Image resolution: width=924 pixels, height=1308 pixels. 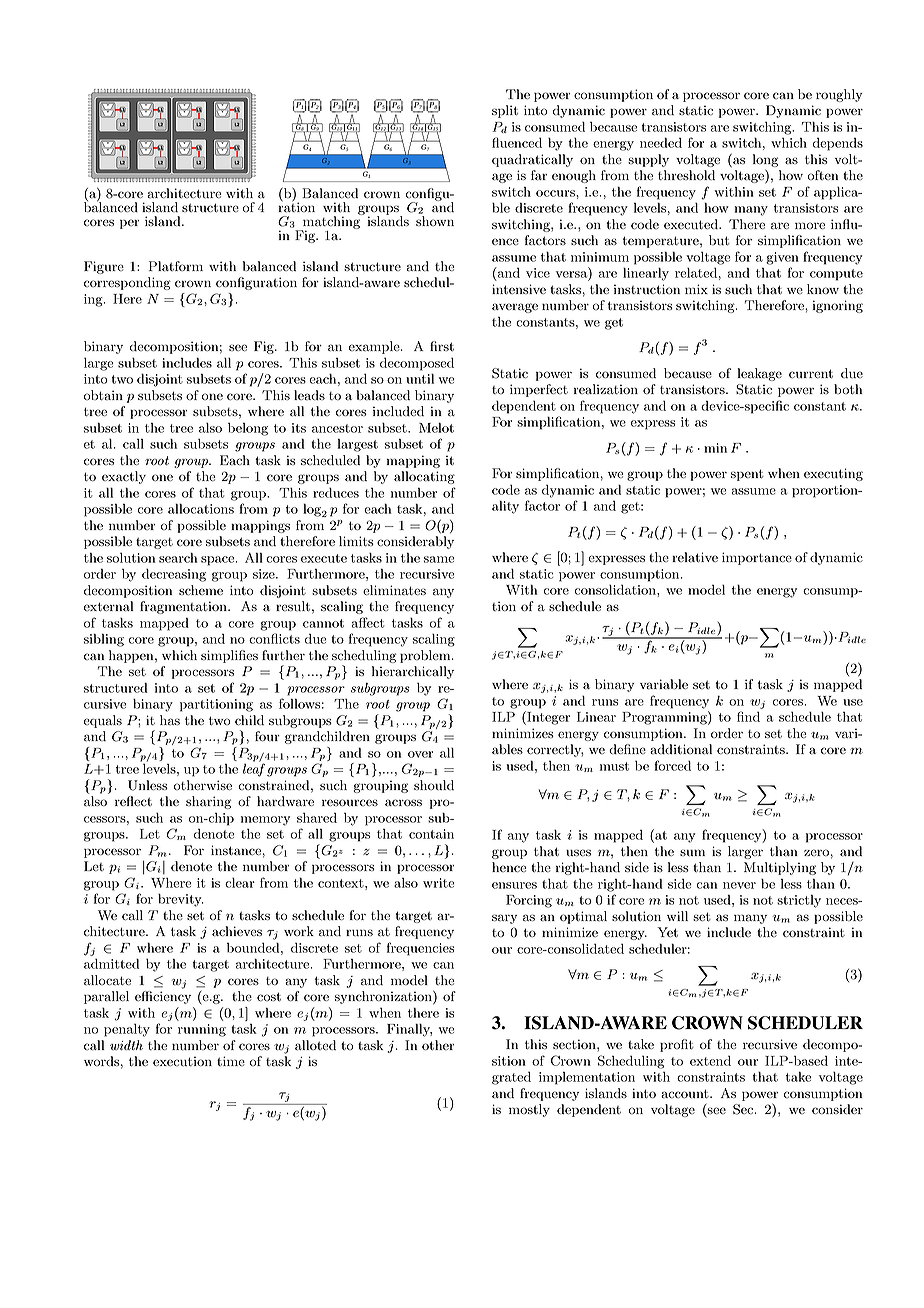 What do you see at coordinates (759, 374) in the image?
I see `leakage` at bounding box center [759, 374].
